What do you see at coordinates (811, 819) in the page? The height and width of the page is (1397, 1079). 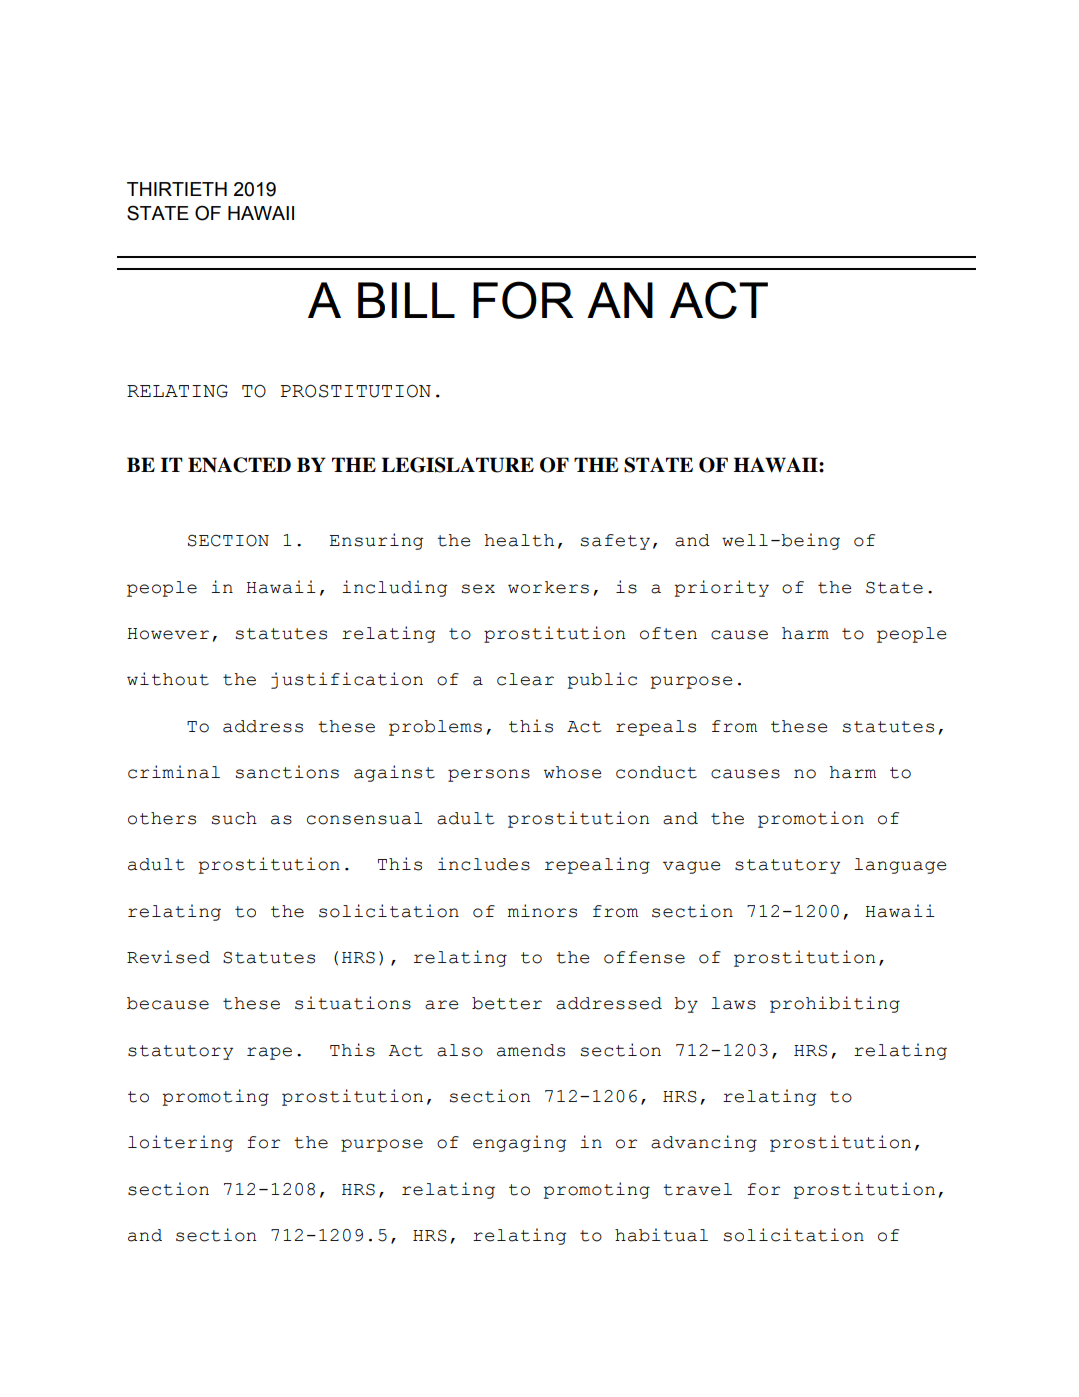 I see `promotion` at bounding box center [811, 819].
